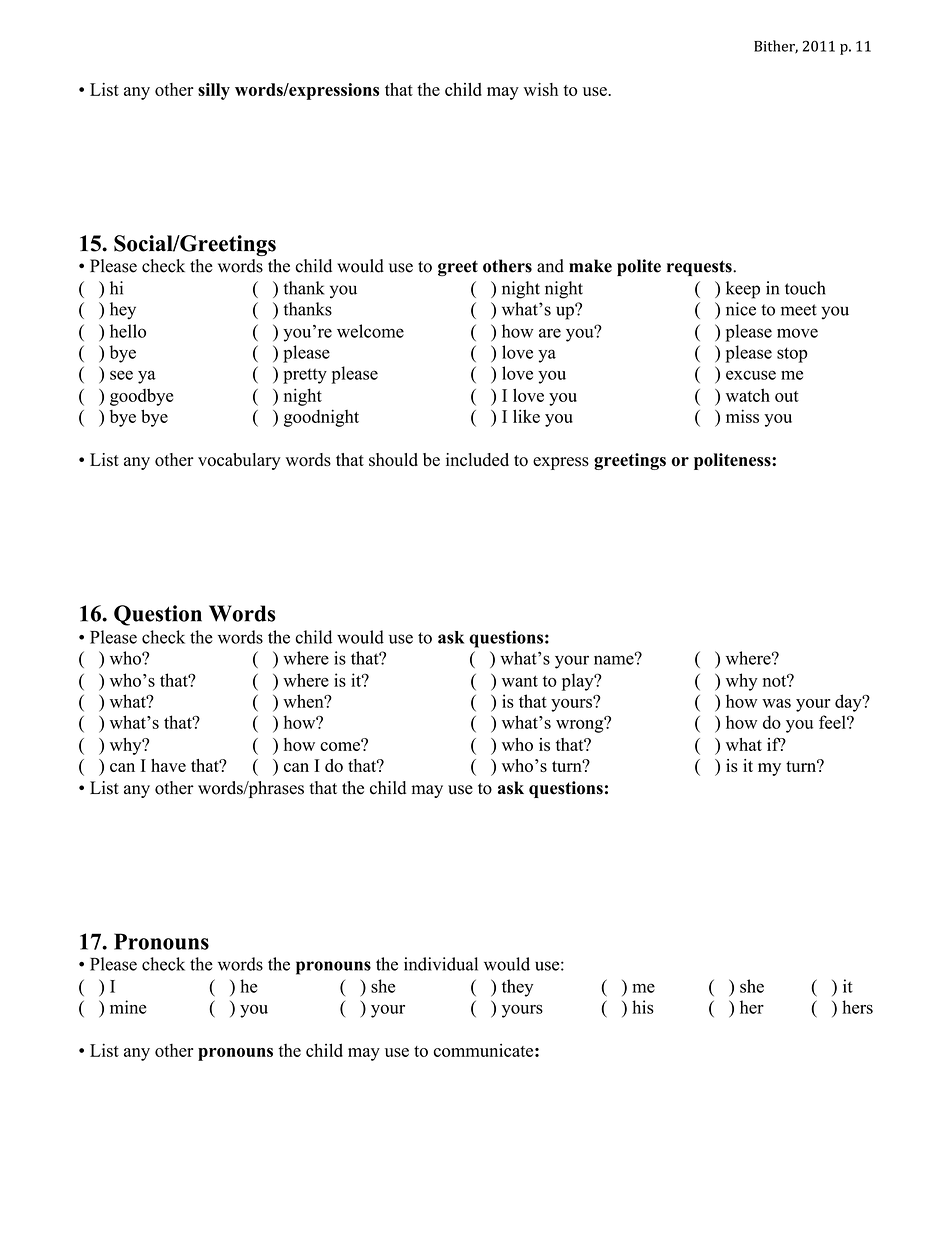  What do you see at coordinates (743, 290) in the document?
I see `keep` at bounding box center [743, 290].
